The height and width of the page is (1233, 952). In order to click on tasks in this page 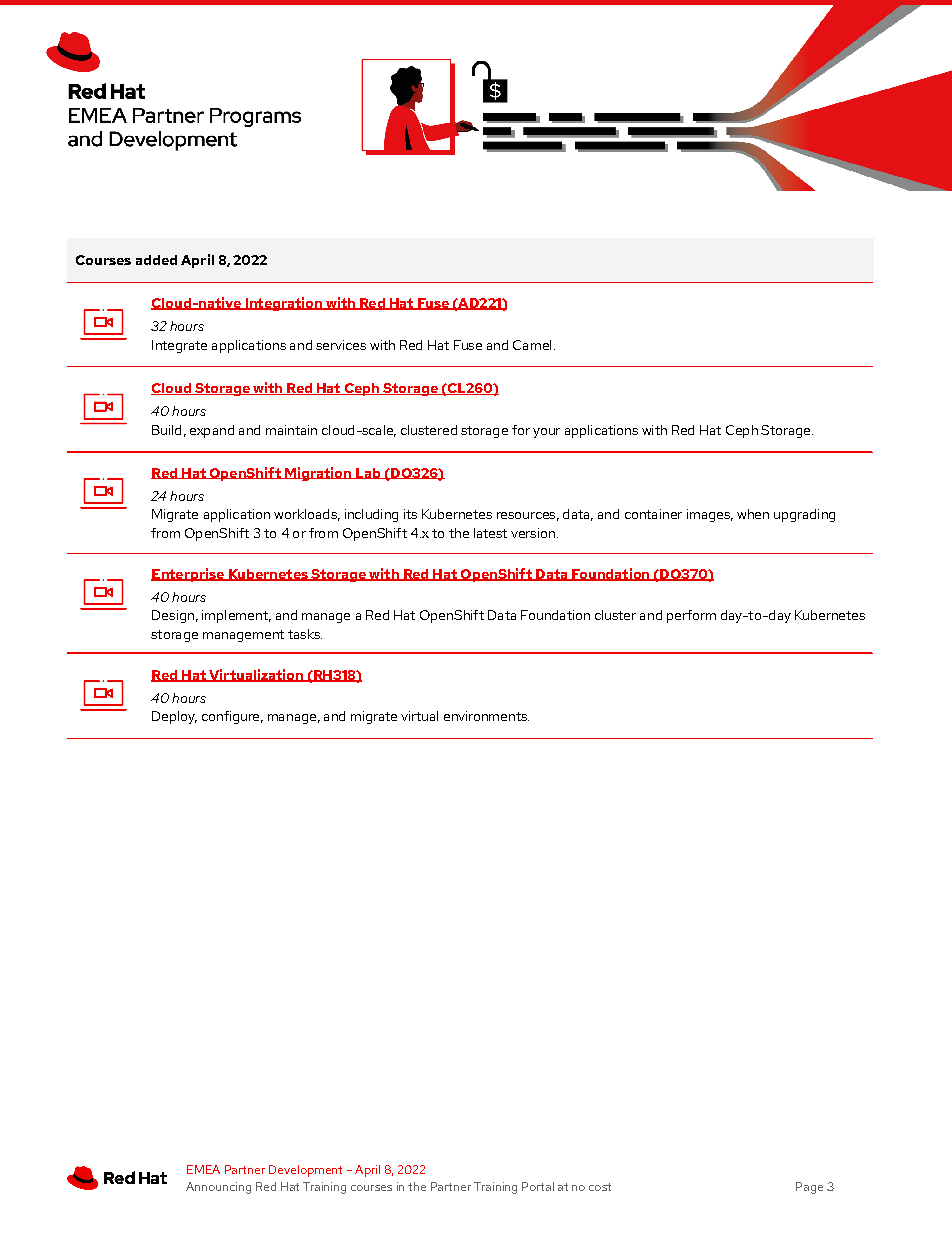, I will do `click(305, 634)`.
